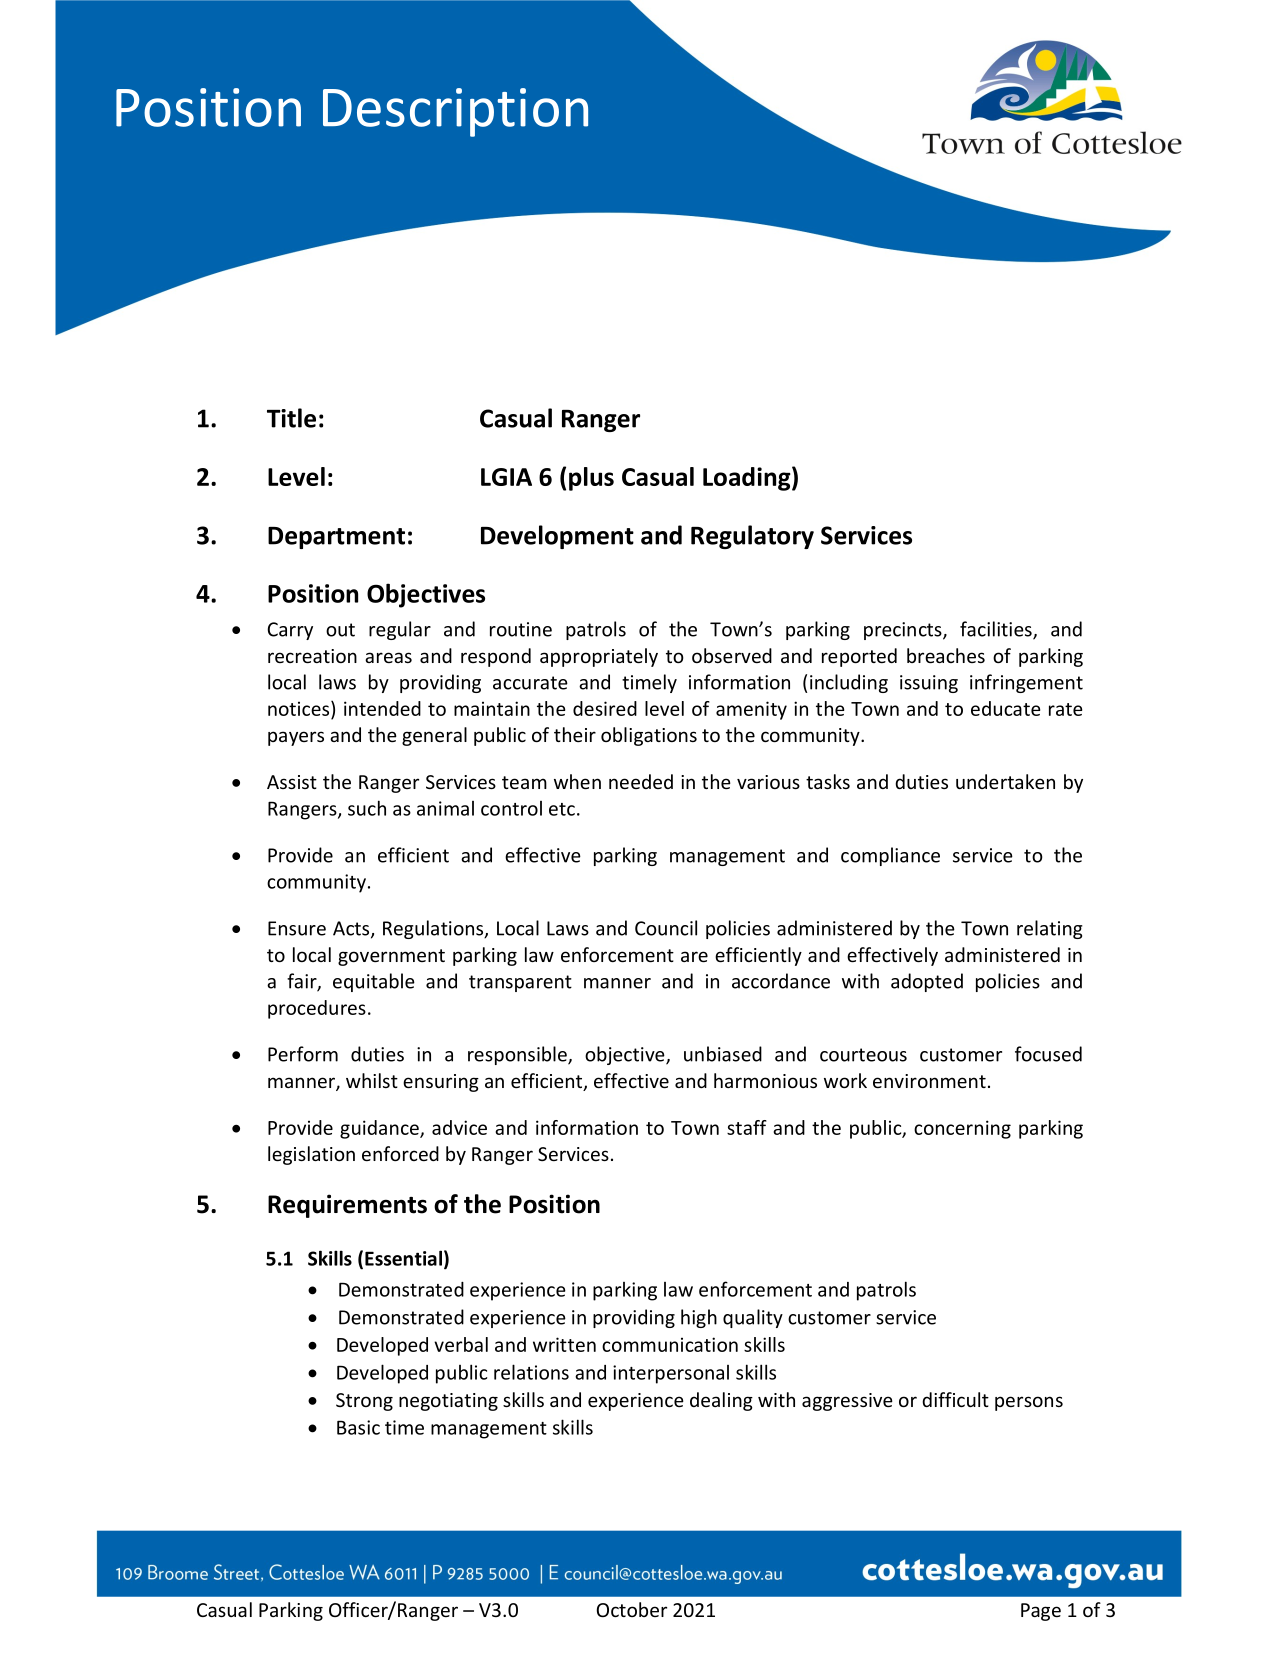 The height and width of the screenshot is (1658, 1281). Describe the element at coordinates (455, 112) in the screenshot. I see `Description` at that location.
